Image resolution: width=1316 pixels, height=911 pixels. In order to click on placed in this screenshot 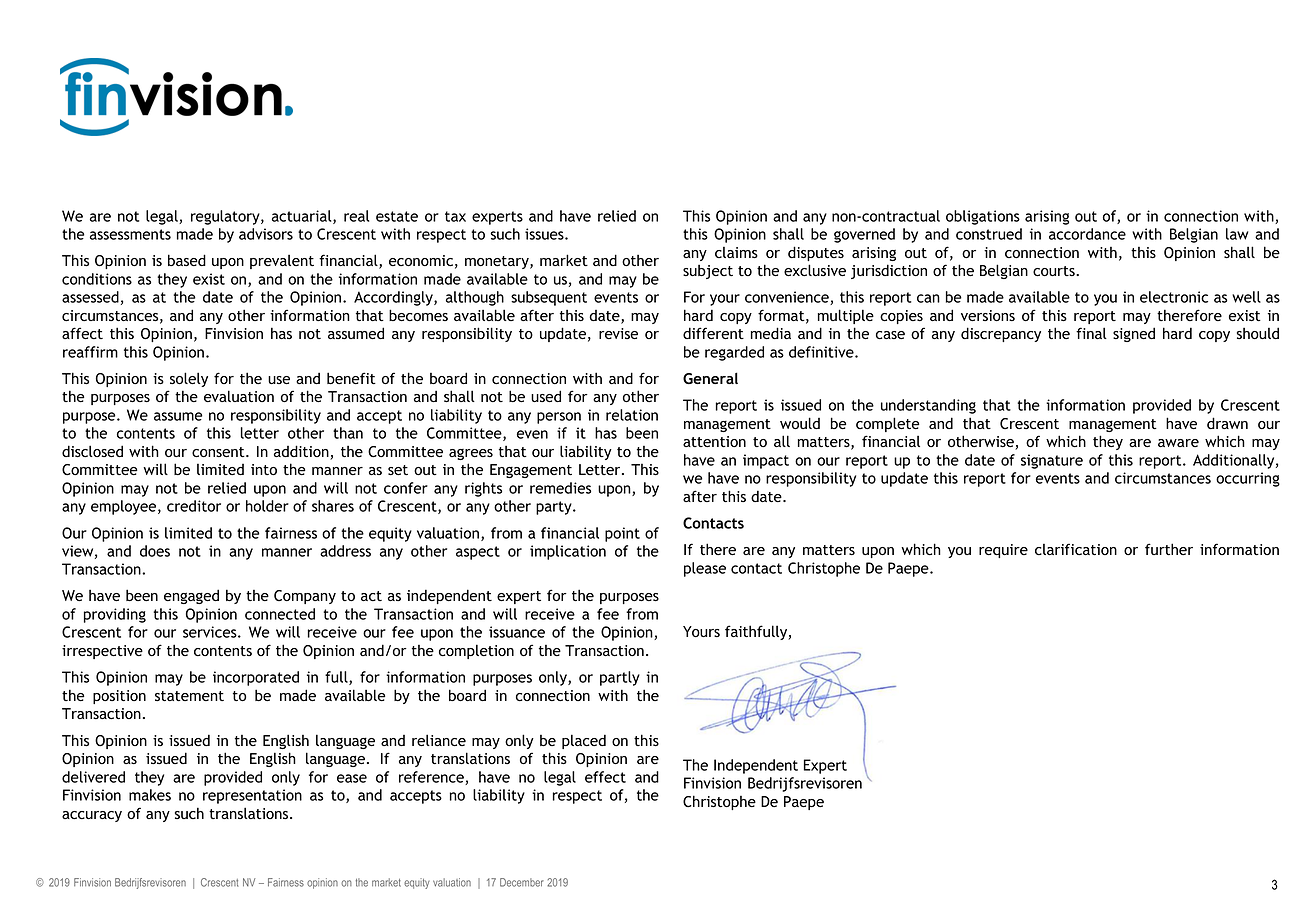, I will do `click(584, 741)`.
